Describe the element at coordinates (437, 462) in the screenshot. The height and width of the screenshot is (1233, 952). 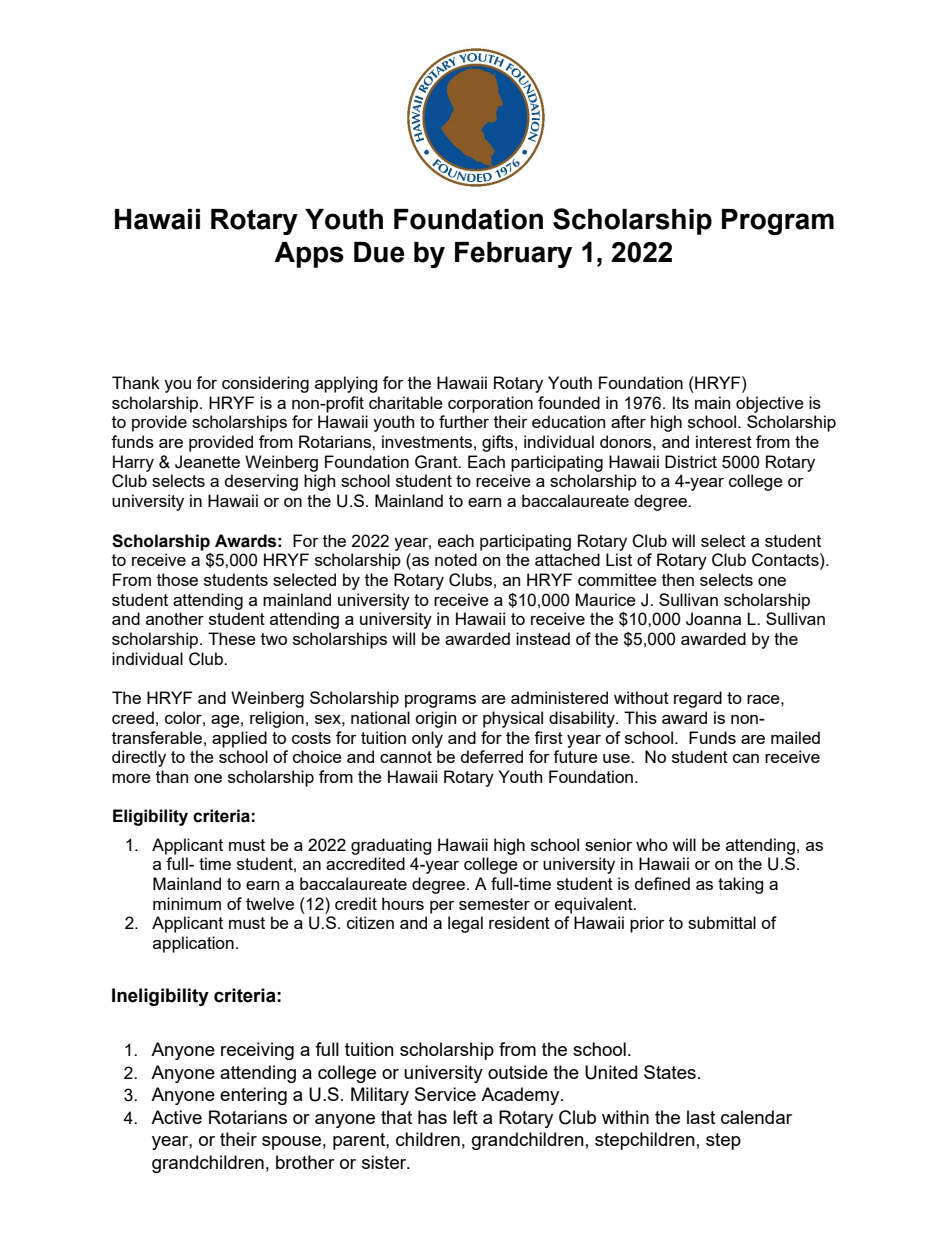
I see `Grant` at that location.
